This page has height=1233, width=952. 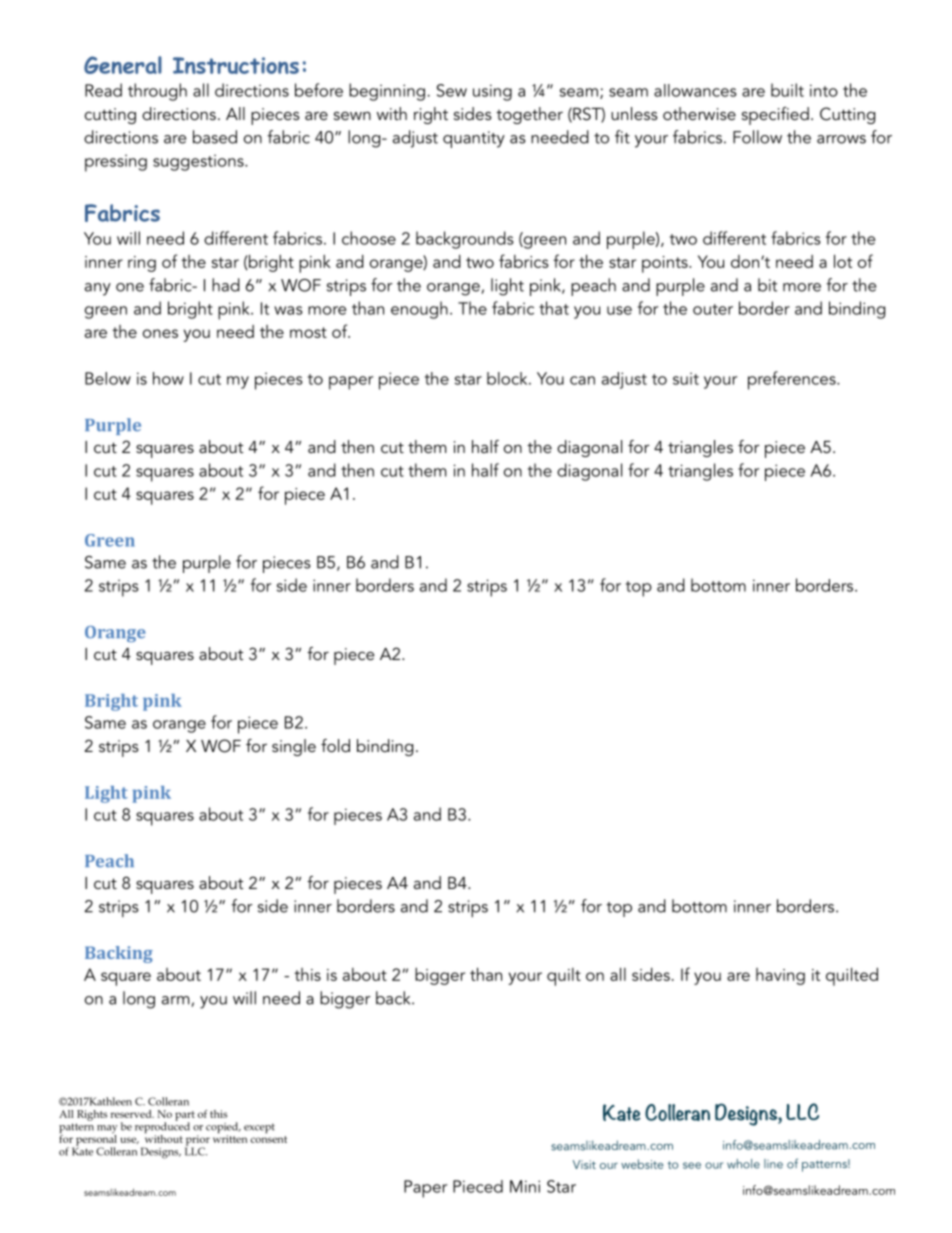 What do you see at coordinates (492, 92) in the page?
I see `using` at bounding box center [492, 92].
